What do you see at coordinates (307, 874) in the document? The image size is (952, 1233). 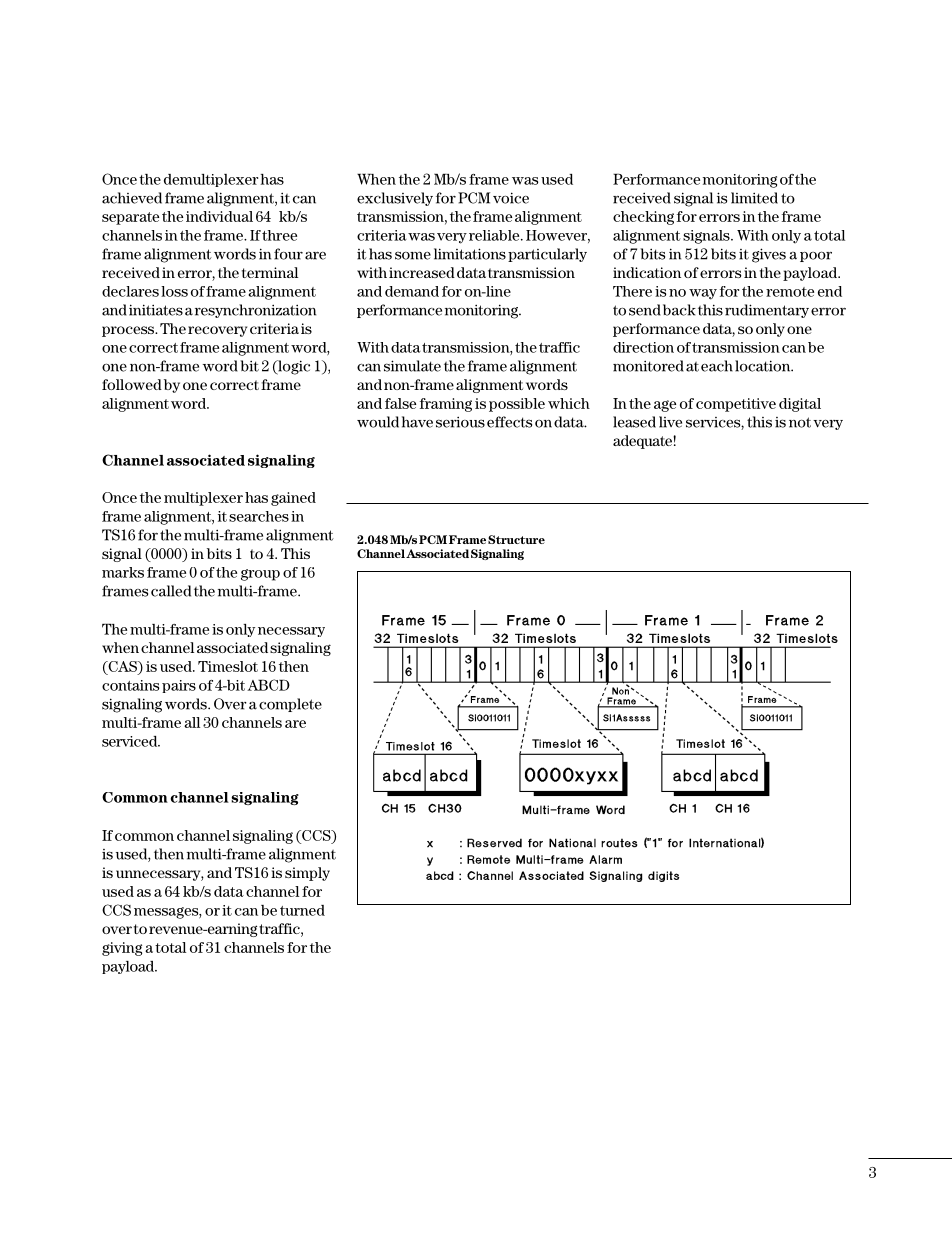 I see `simply` at bounding box center [307, 874].
